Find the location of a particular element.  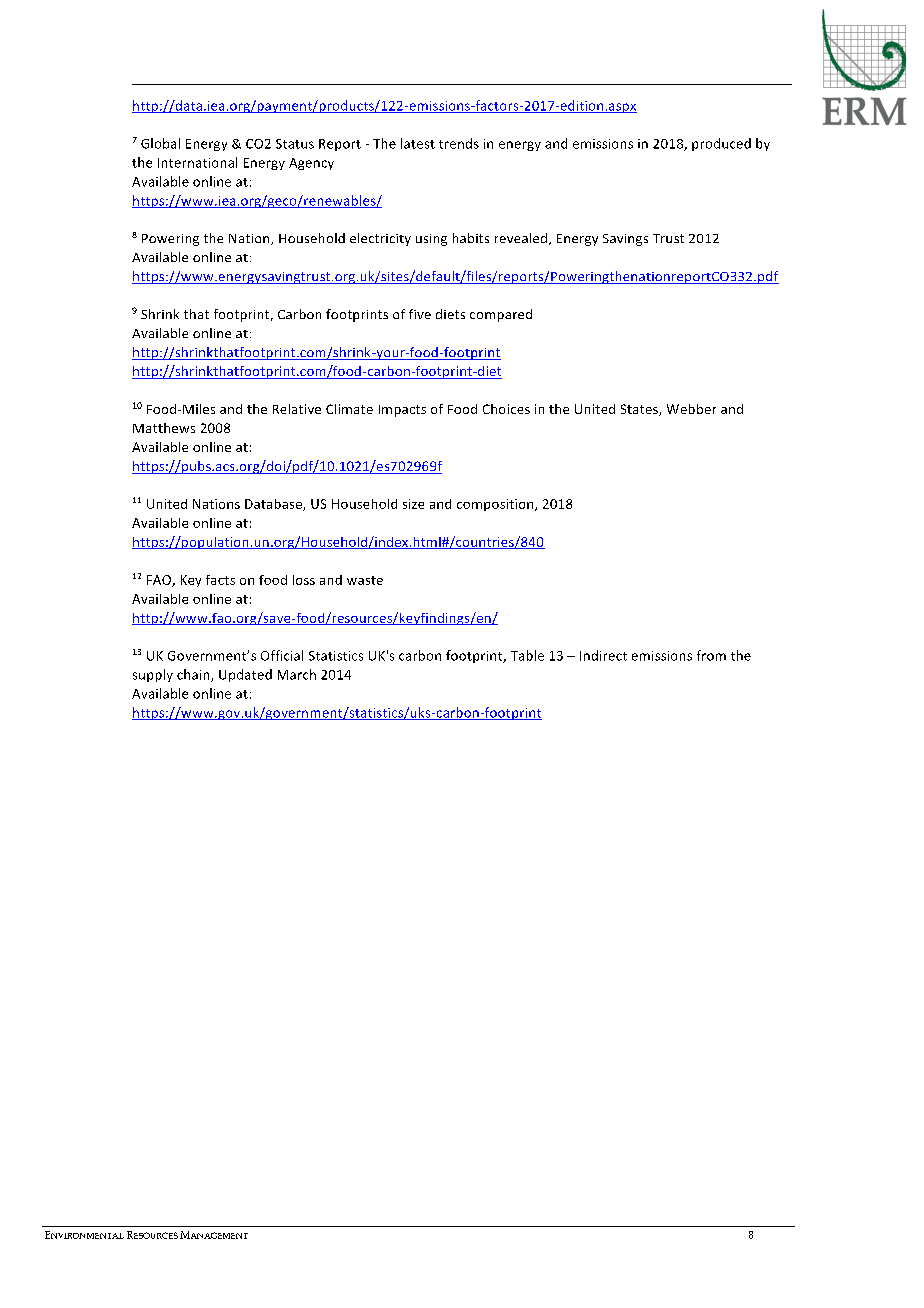

Impacts is located at coordinates (402, 411).
